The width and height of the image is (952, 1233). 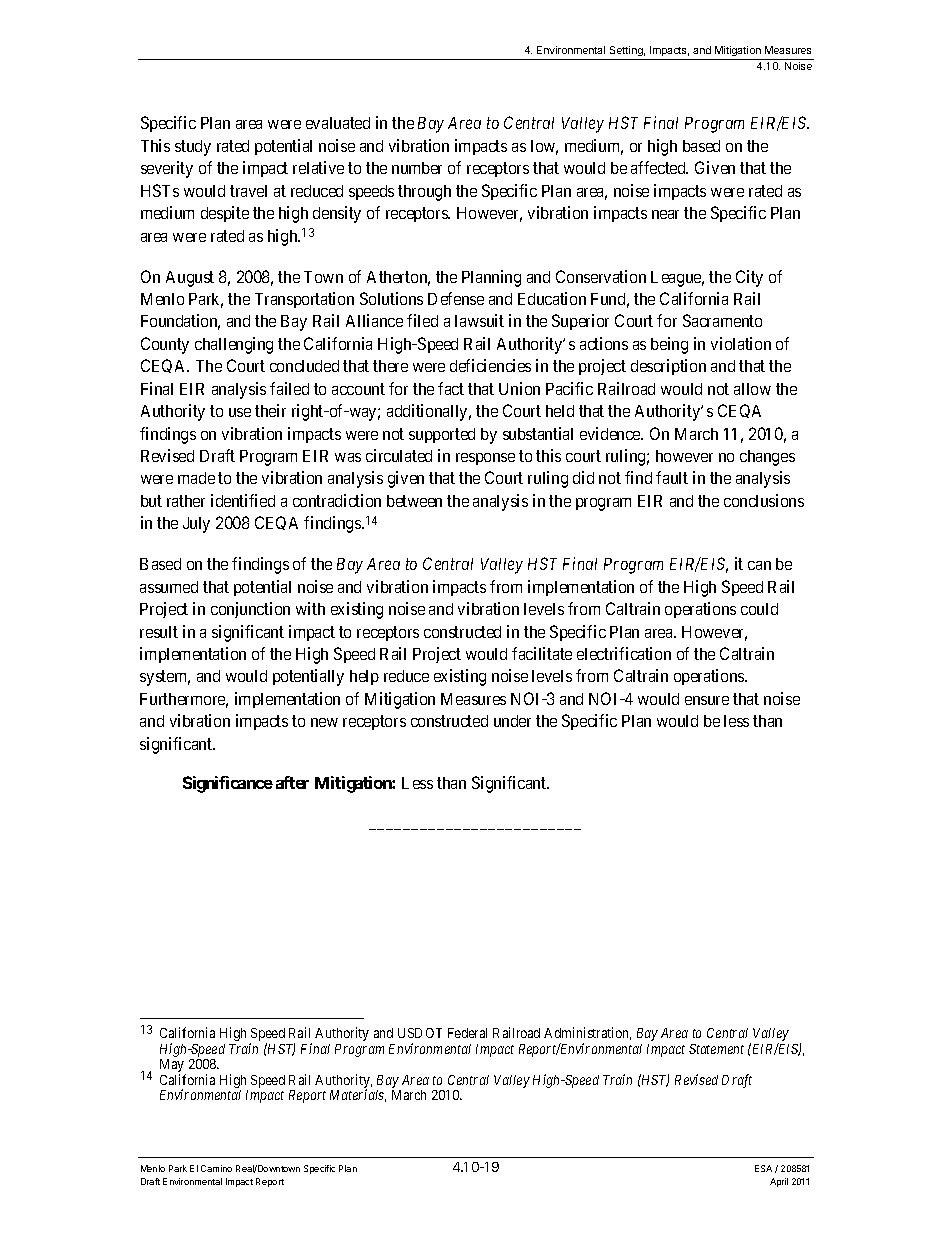 I want to click on affected, so click(x=659, y=167).
